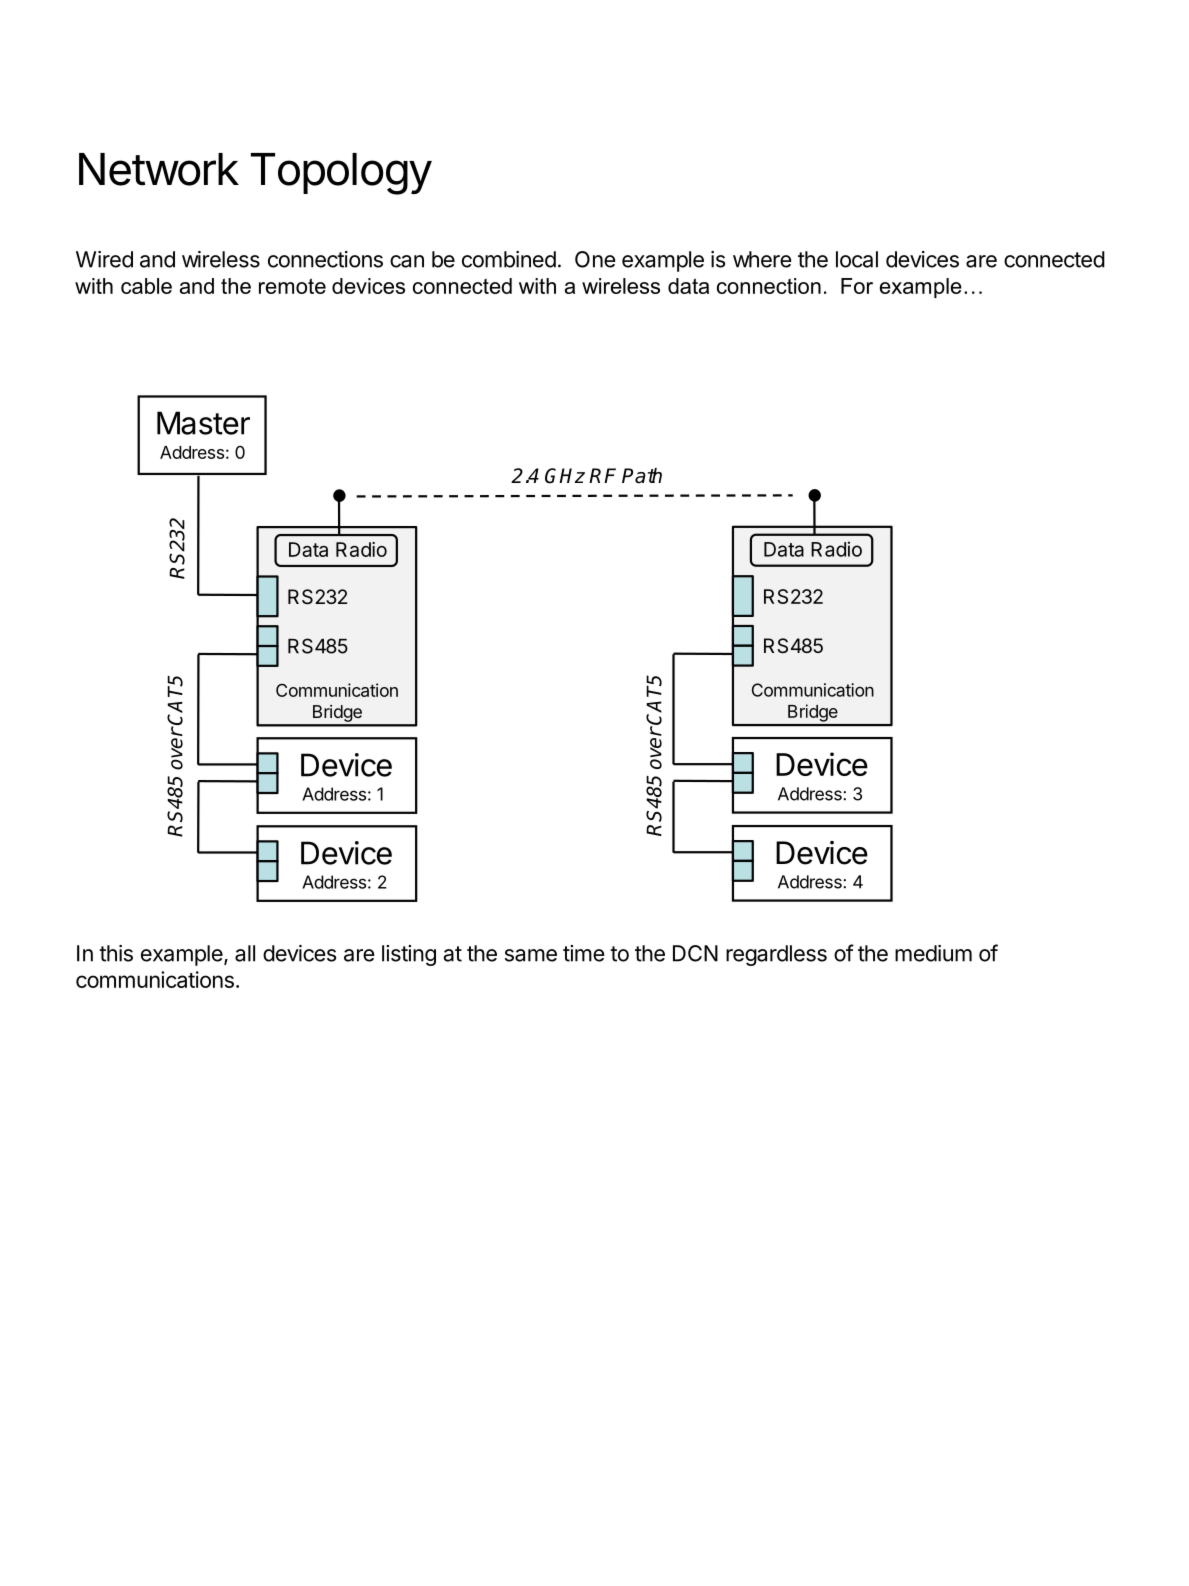 Image resolution: width=1189 pixels, height=1586 pixels. Describe the element at coordinates (933, 953) in the screenshot. I see `medium` at that location.
